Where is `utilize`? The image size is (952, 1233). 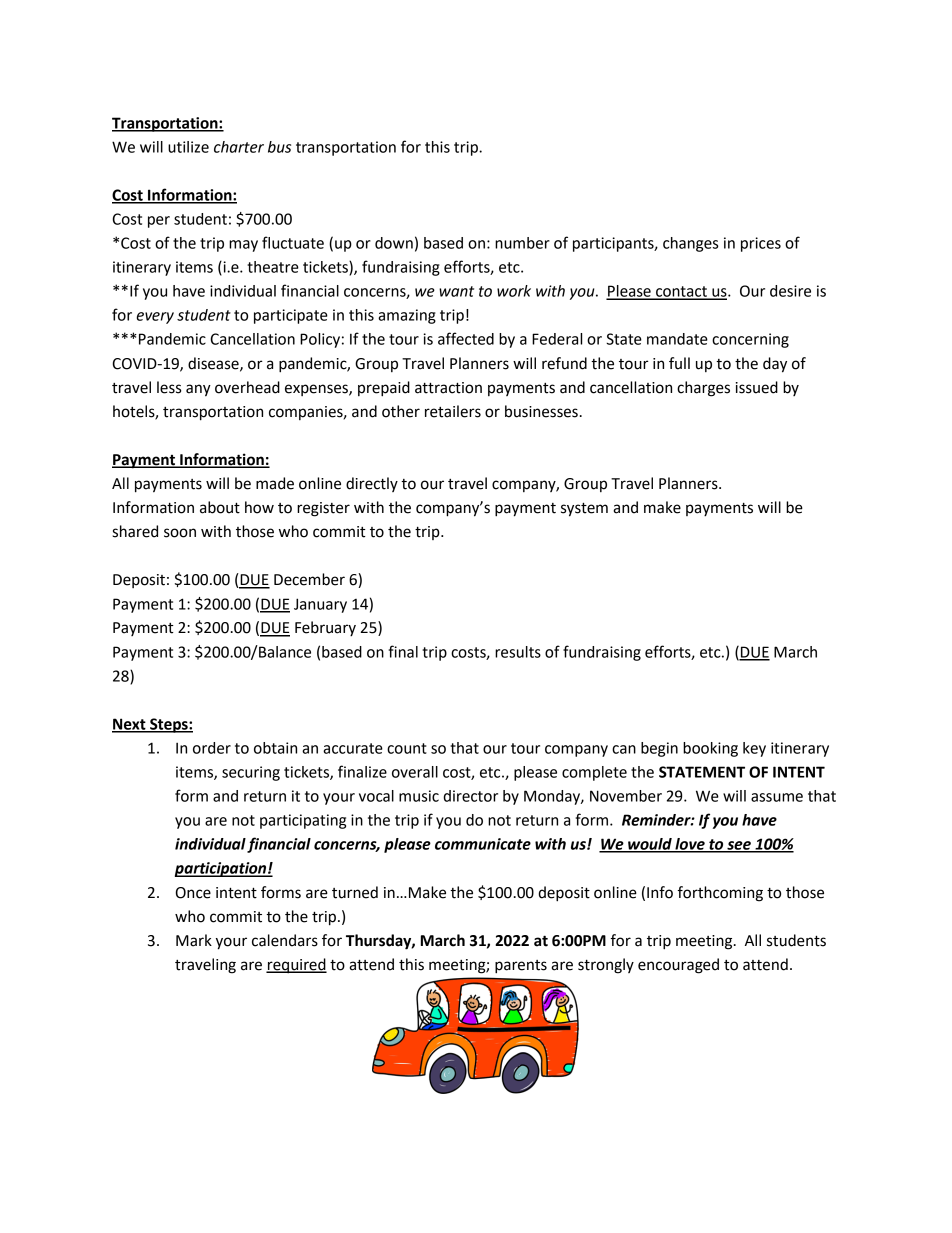 utilize is located at coordinates (188, 147).
